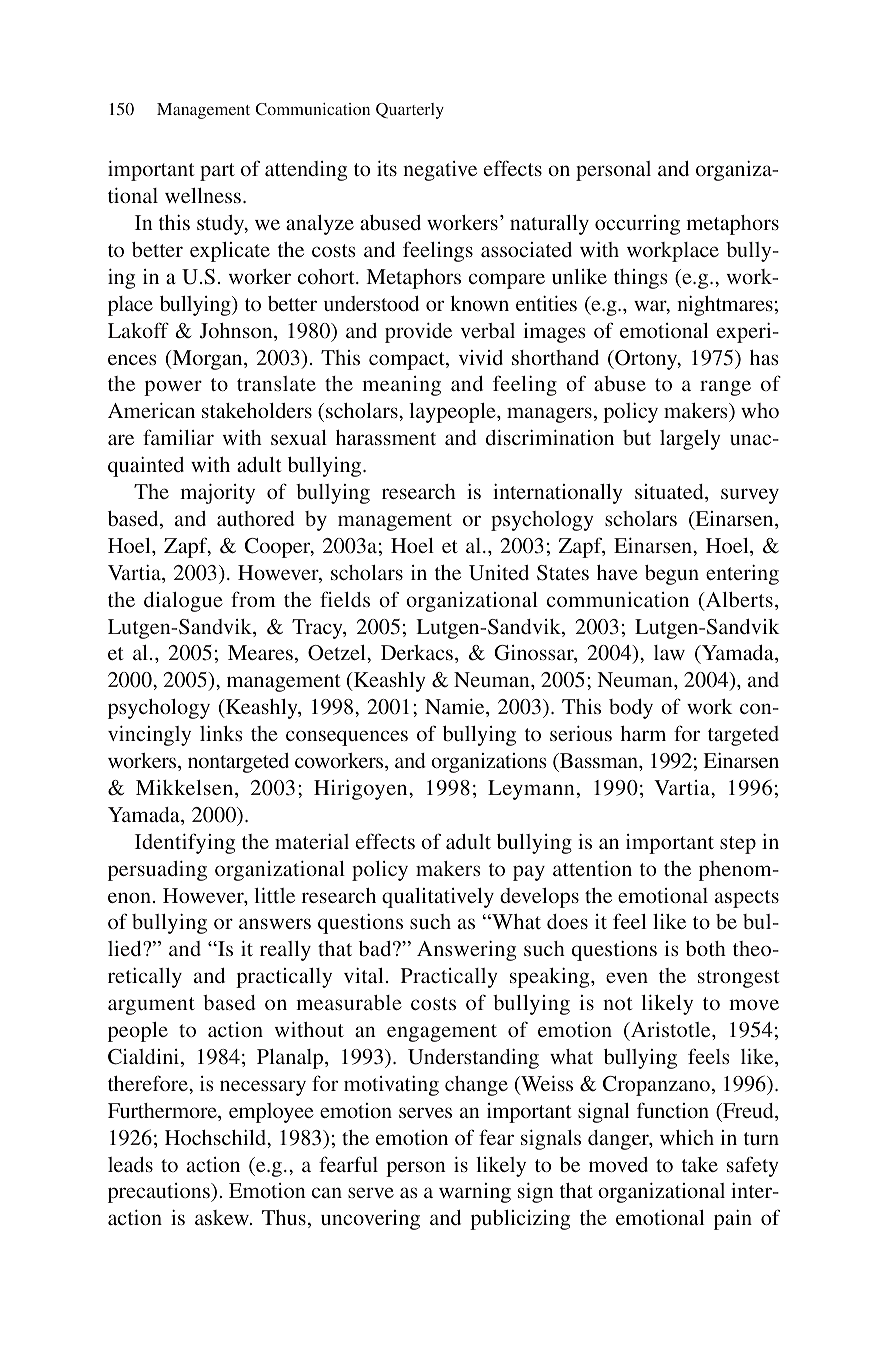  I want to click on power, so click(173, 388).
